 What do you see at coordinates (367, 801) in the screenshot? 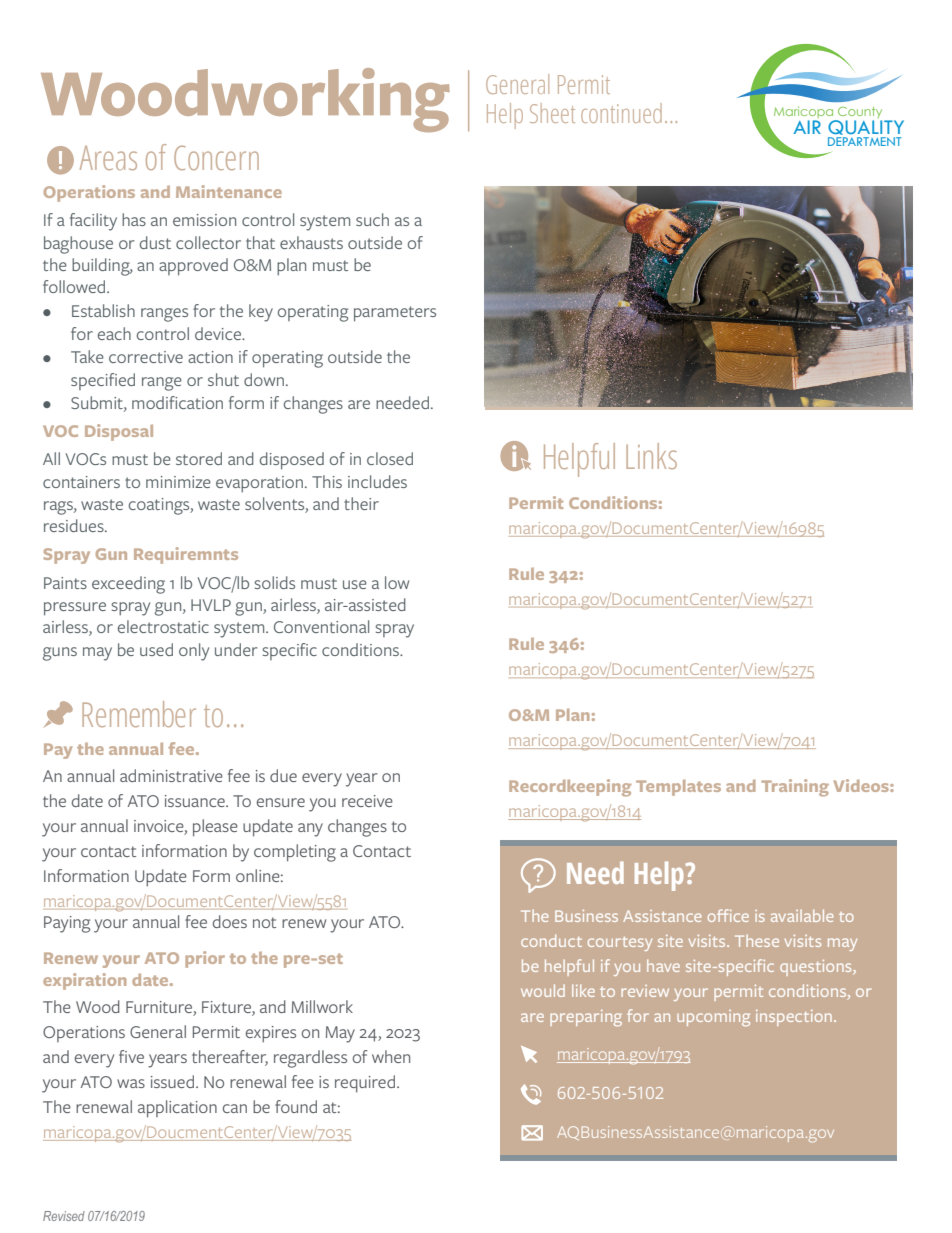
I see `receive` at bounding box center [367, 801].
